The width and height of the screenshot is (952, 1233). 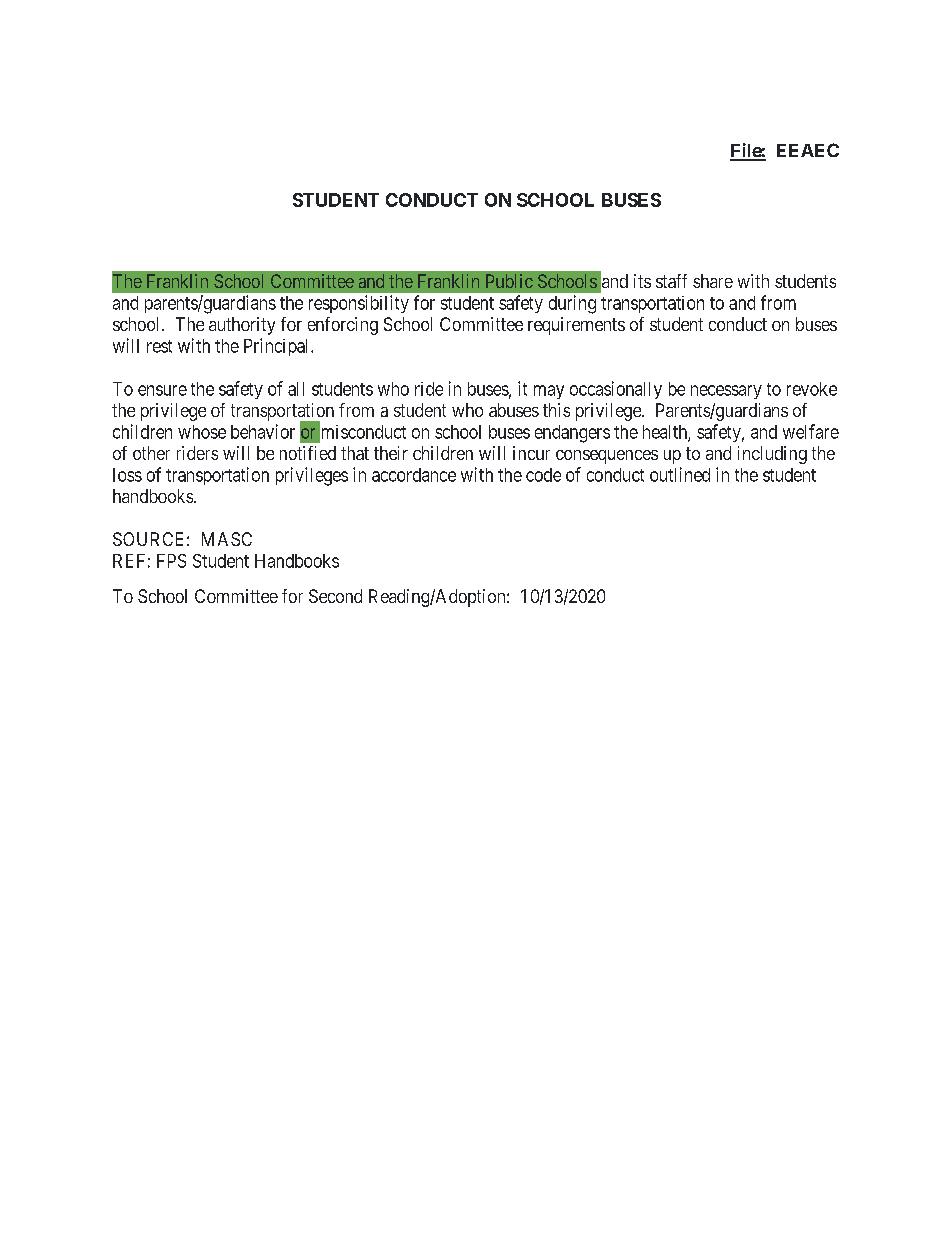 What do you see at coordinates (202, 432) in the screenshot?
I see `whose` at bounding box center [202, 432].
